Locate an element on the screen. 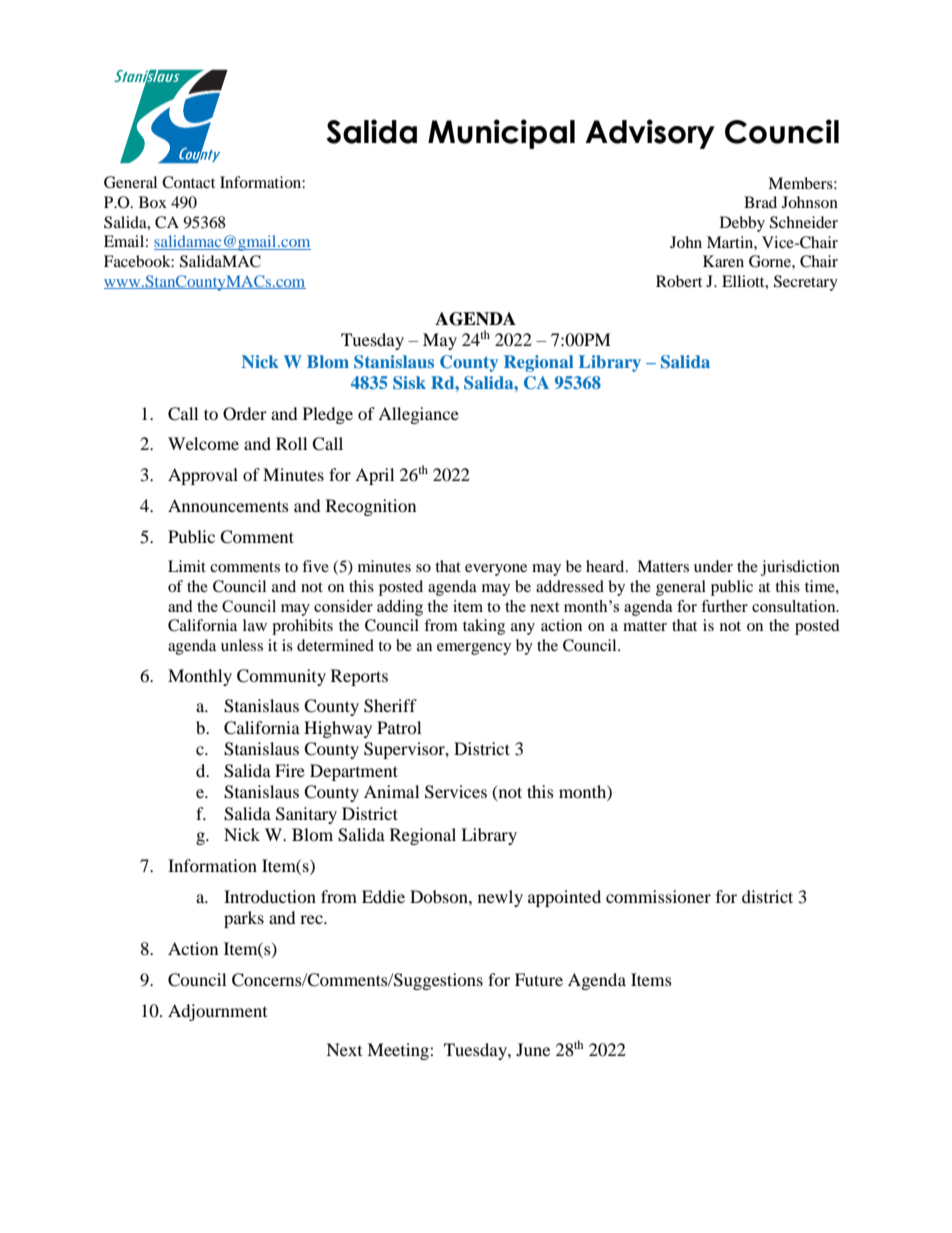 Image resolution: width=952 pixels, height=1233 pixels. further is located at coordinates (724, 606).
